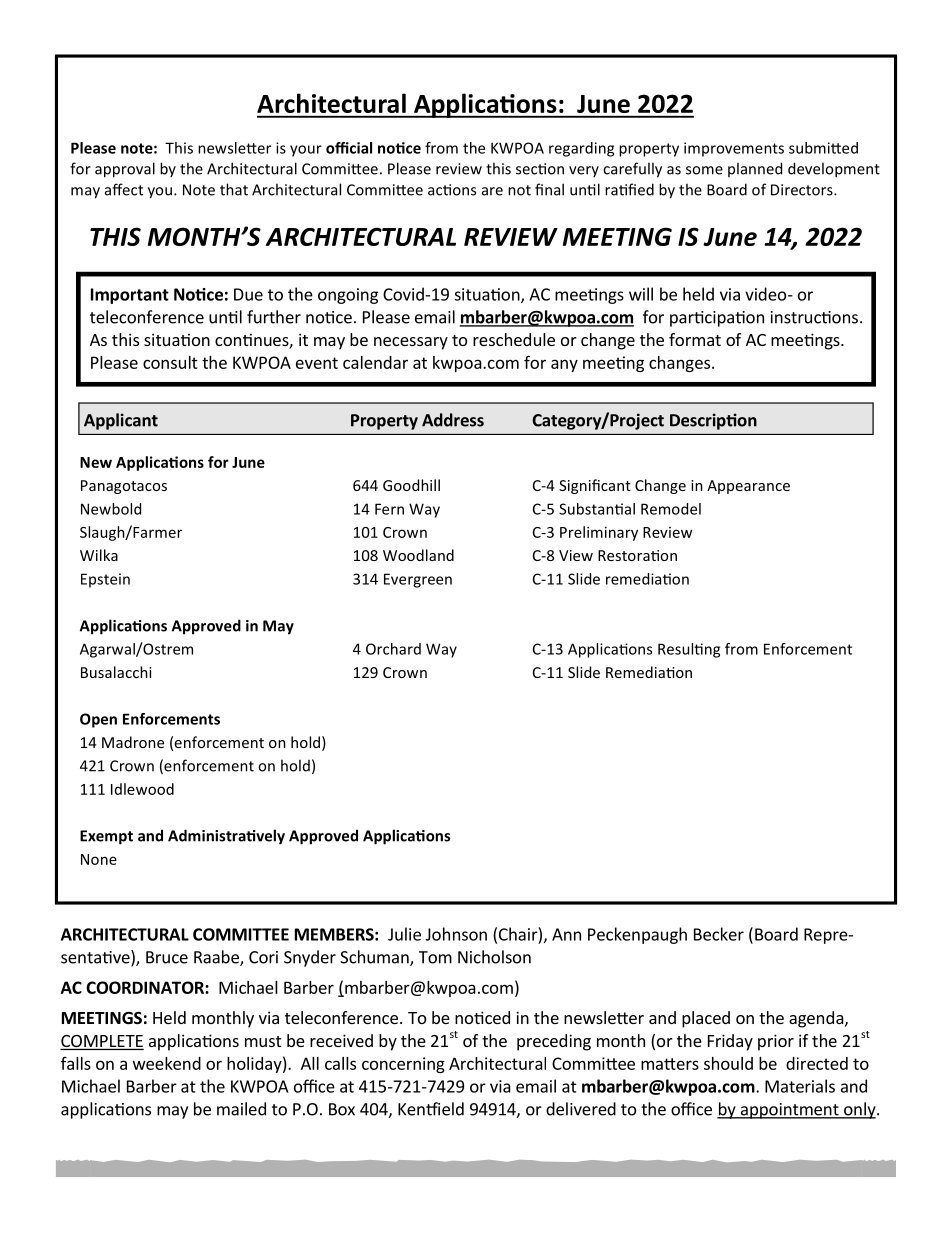  I want to click on actions, so click(452, 190).
